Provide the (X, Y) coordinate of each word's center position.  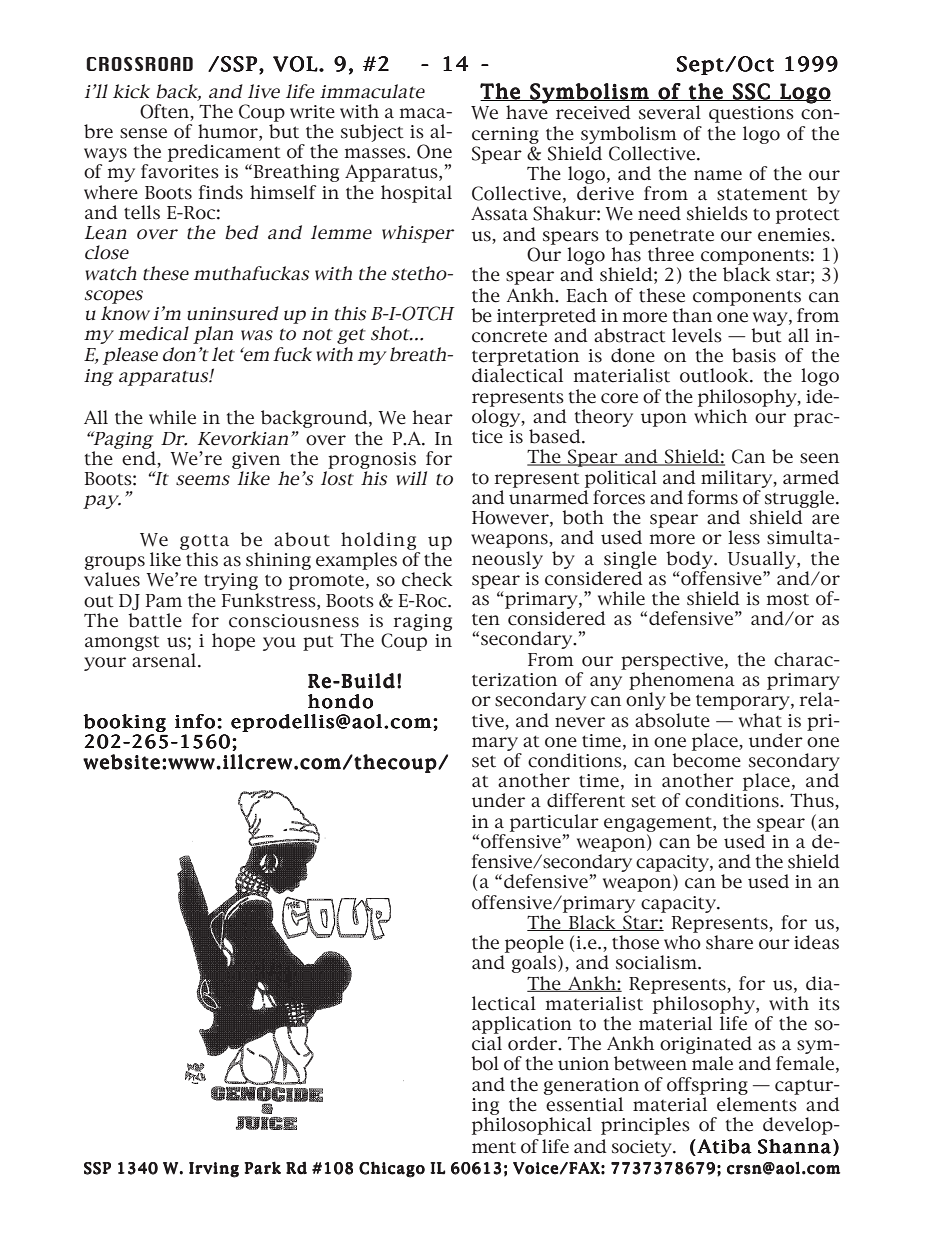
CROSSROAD (139, 64)
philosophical (532, 1126)
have (527, 111)
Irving (214, 1170)
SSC (751, 92)
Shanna (794, 1146)
